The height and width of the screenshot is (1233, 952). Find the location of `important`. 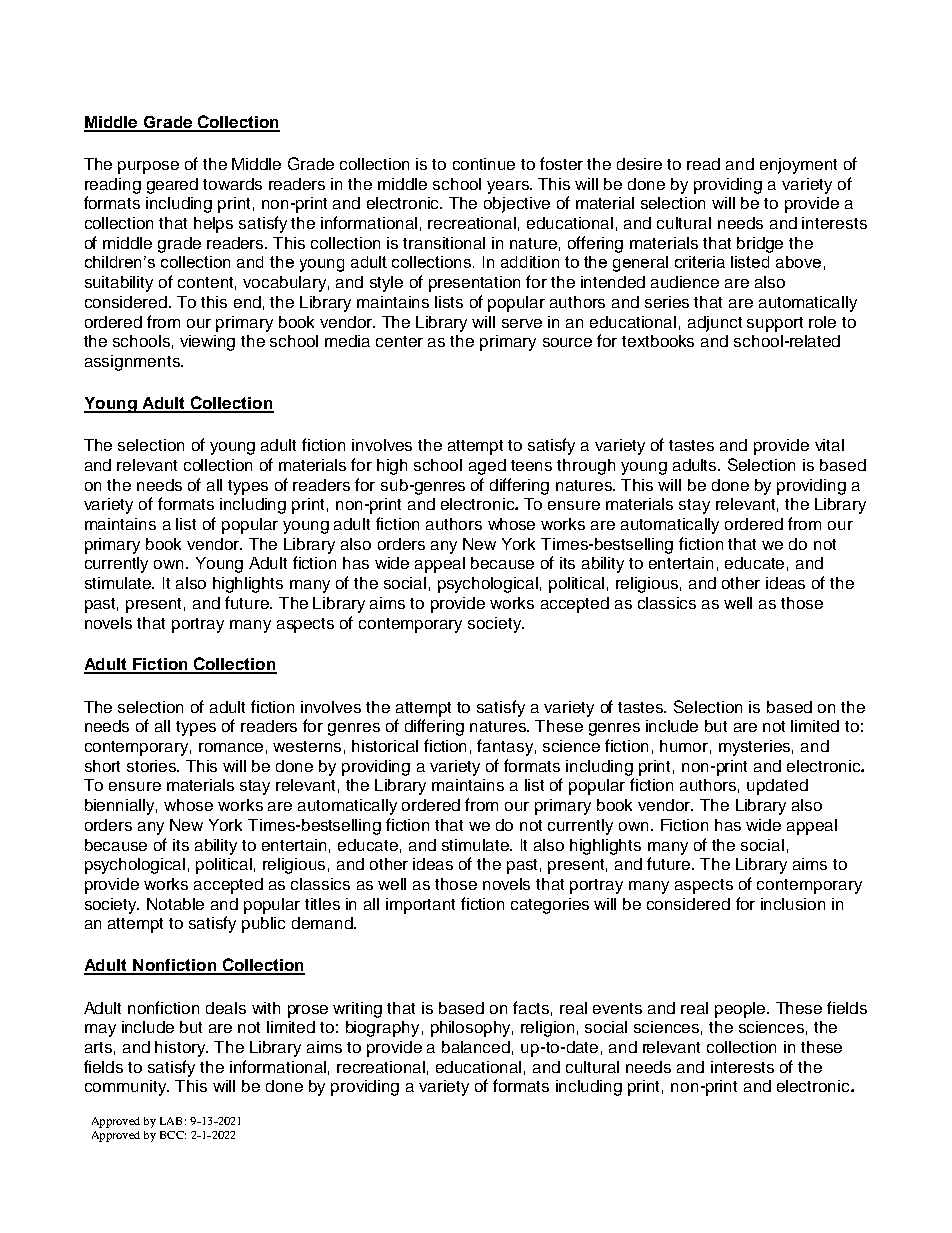

important is located at coordinates (420, 906).
